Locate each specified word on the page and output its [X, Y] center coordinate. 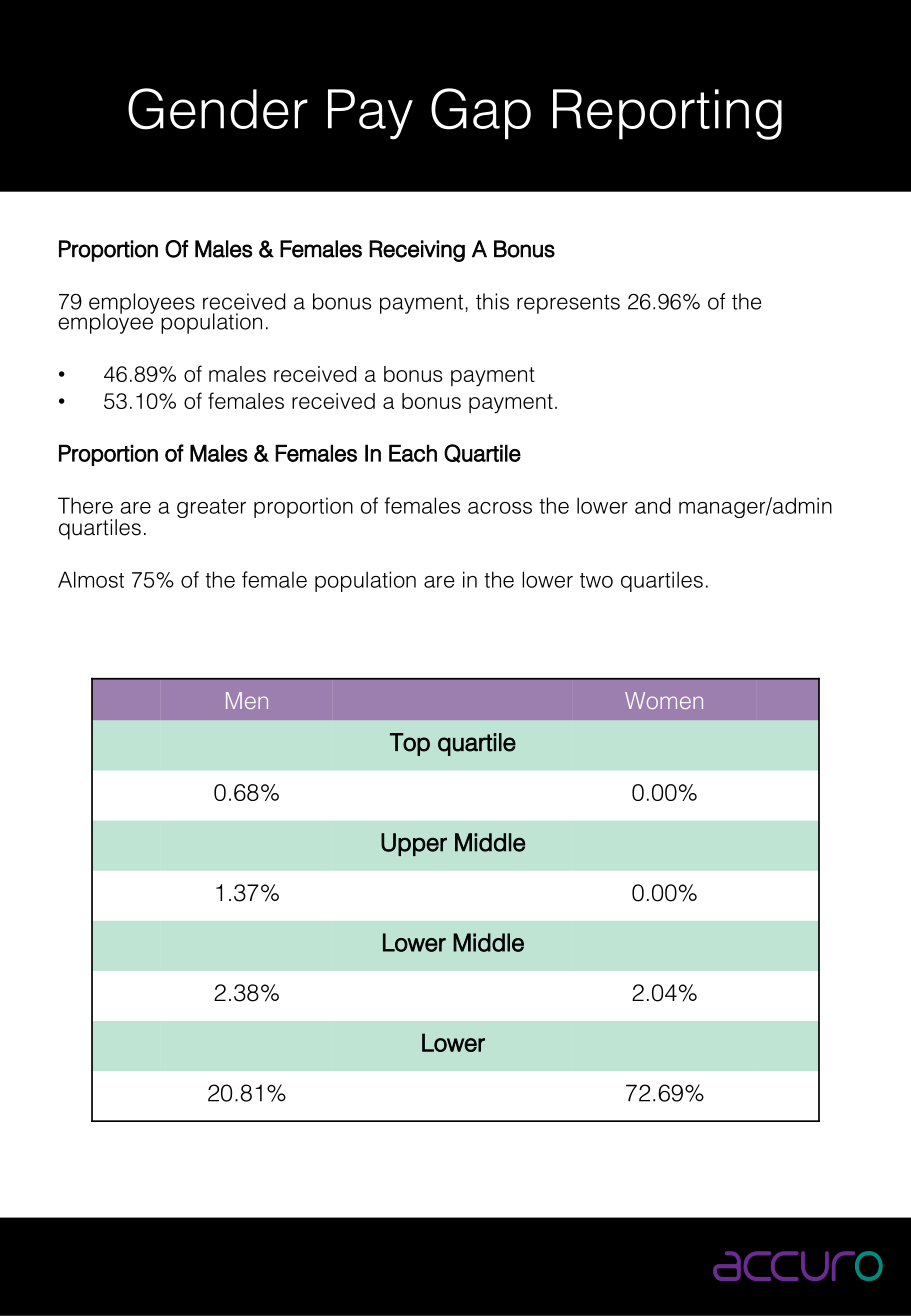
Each [413, 453]
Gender [218, 109]
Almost [91, 579]
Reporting [667, 114]
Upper [414, 844]
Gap [481, 114]
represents [568, 304]
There [85, 505]
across [500, 508]
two [596, 580]
